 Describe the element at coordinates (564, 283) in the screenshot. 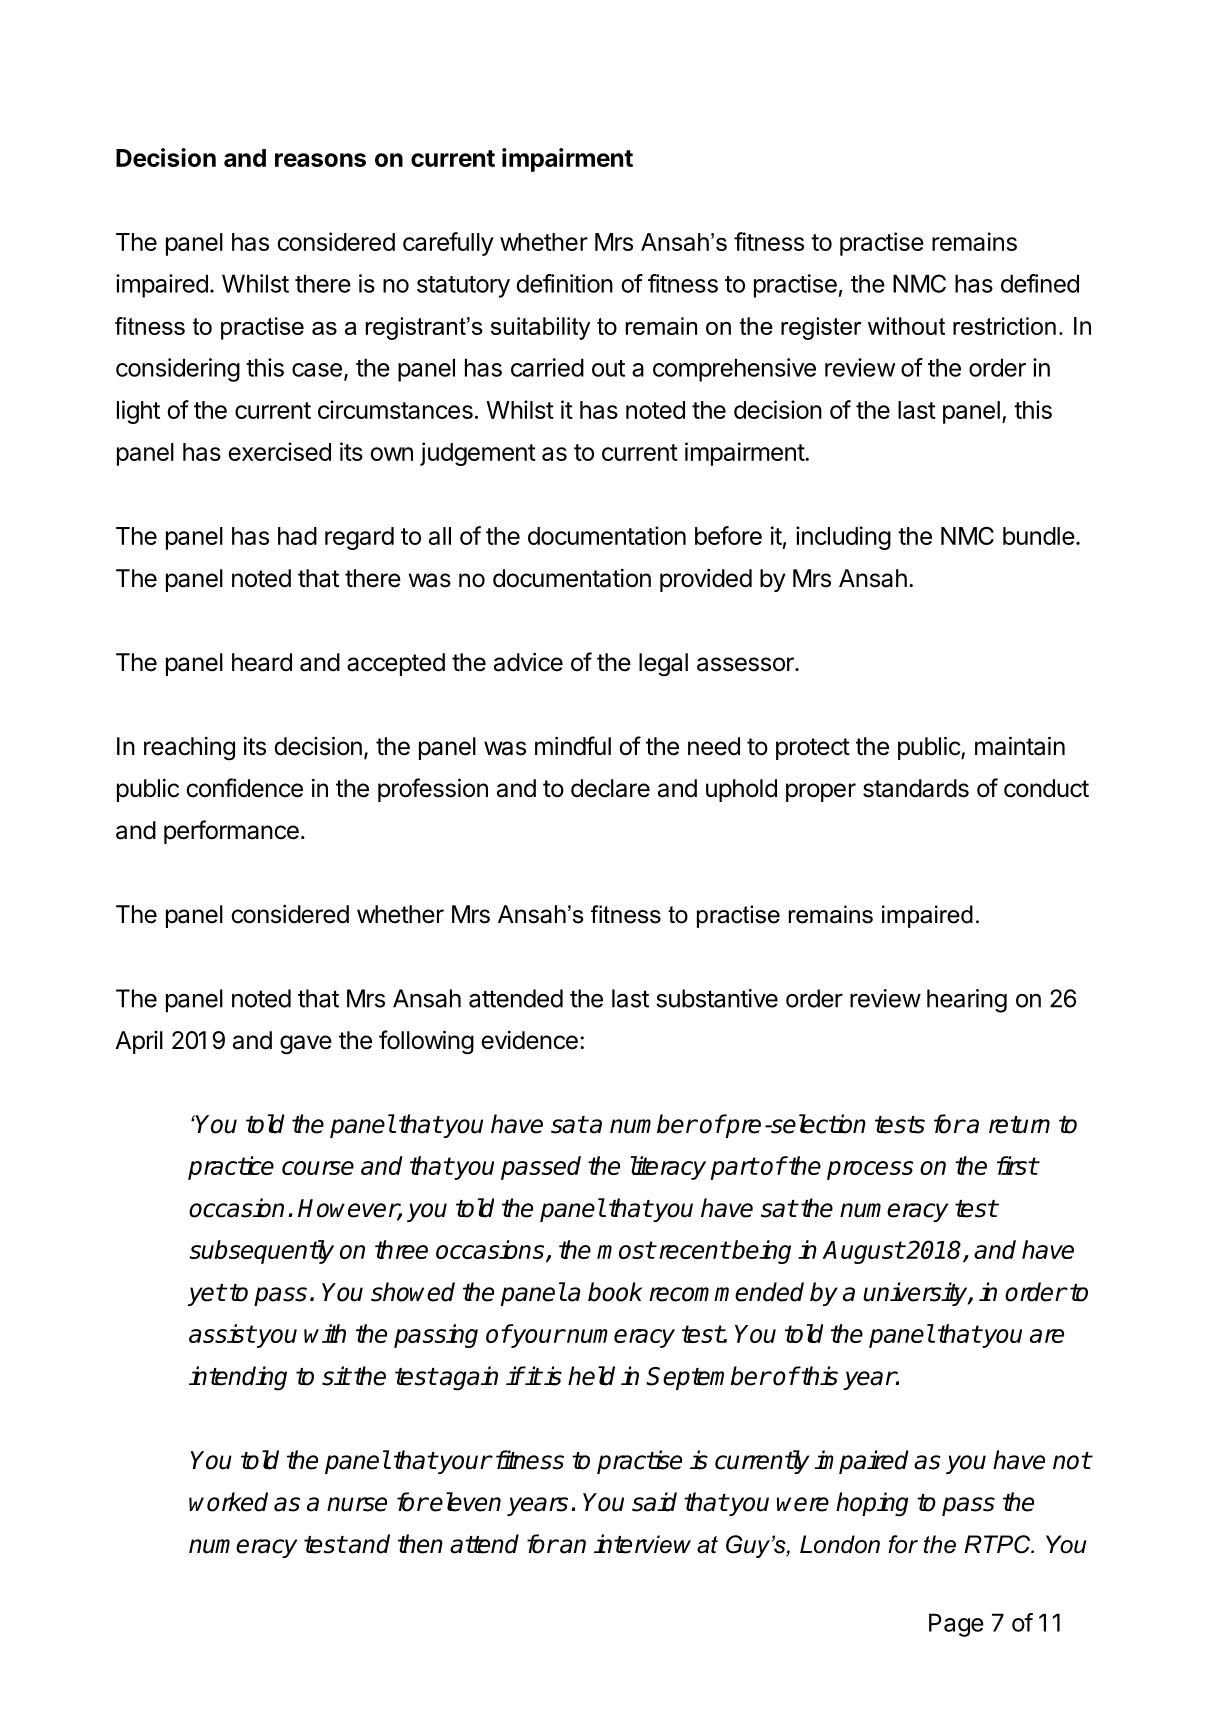

I see `definition` at that location.
